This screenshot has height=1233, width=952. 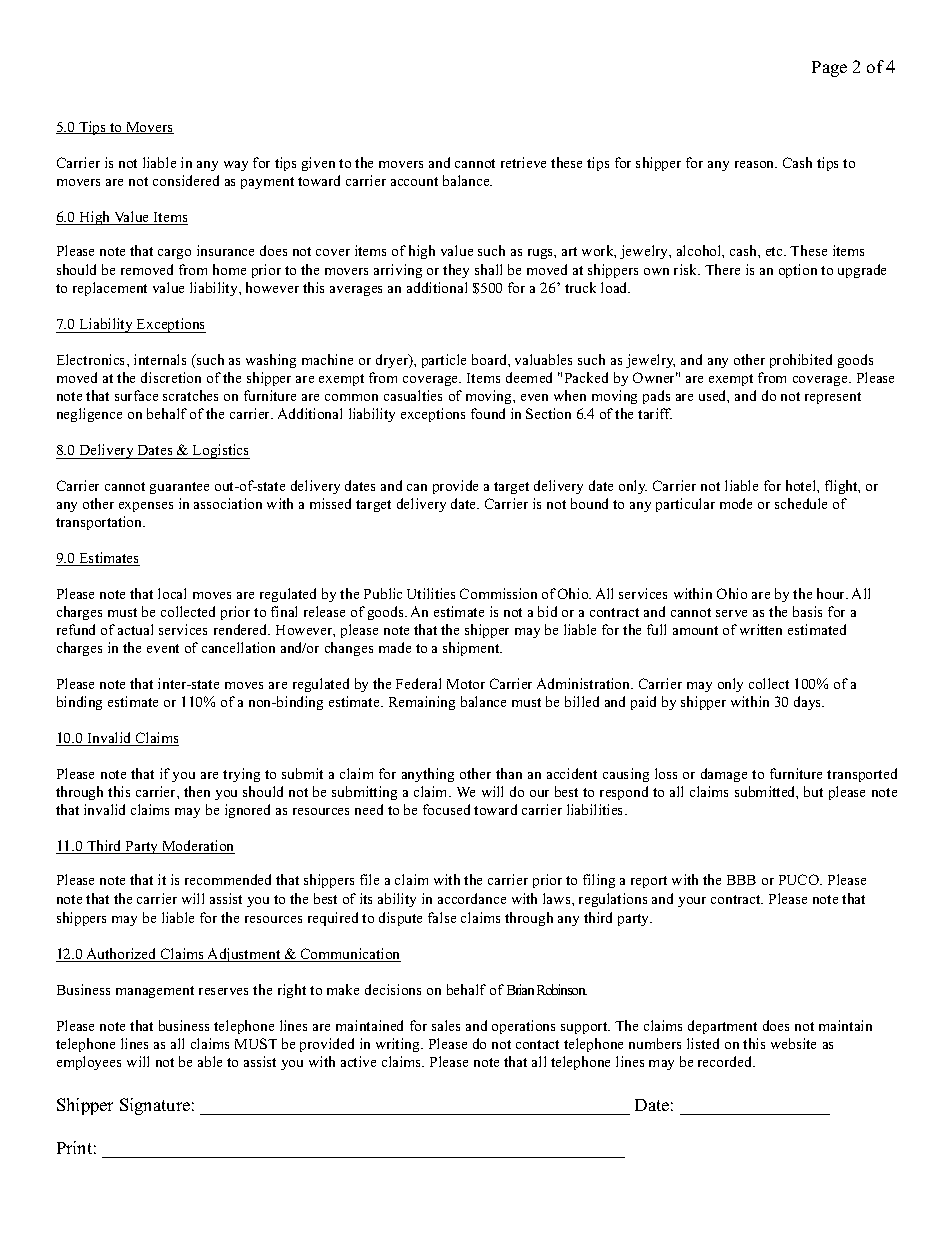 What do you see at coordinates (488, 413) in the screenshot?
I see `found` at bounding box center [488, 413].
